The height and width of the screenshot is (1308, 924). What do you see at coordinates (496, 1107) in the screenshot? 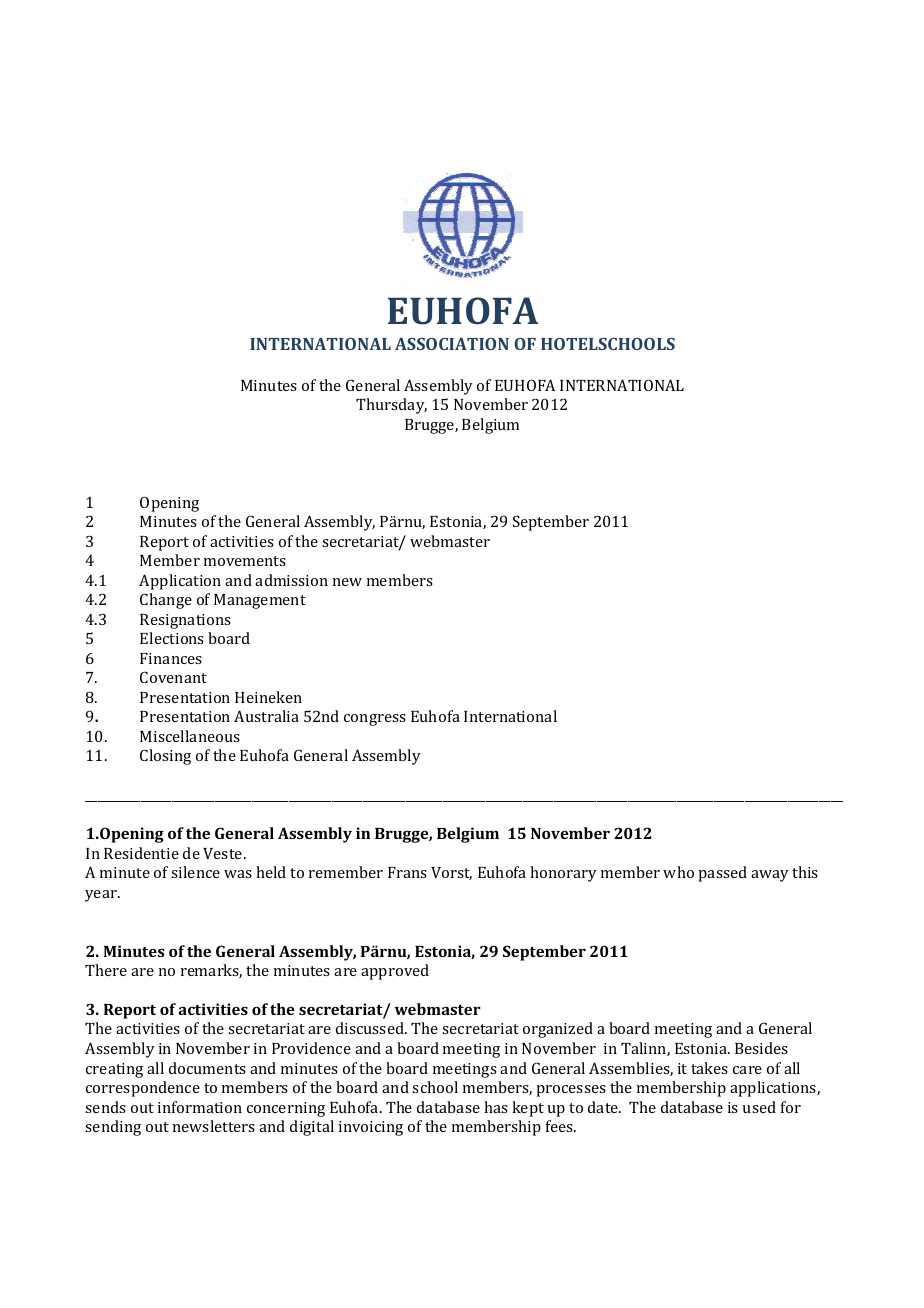
I see `has` at bounding box center [496, 1107].
